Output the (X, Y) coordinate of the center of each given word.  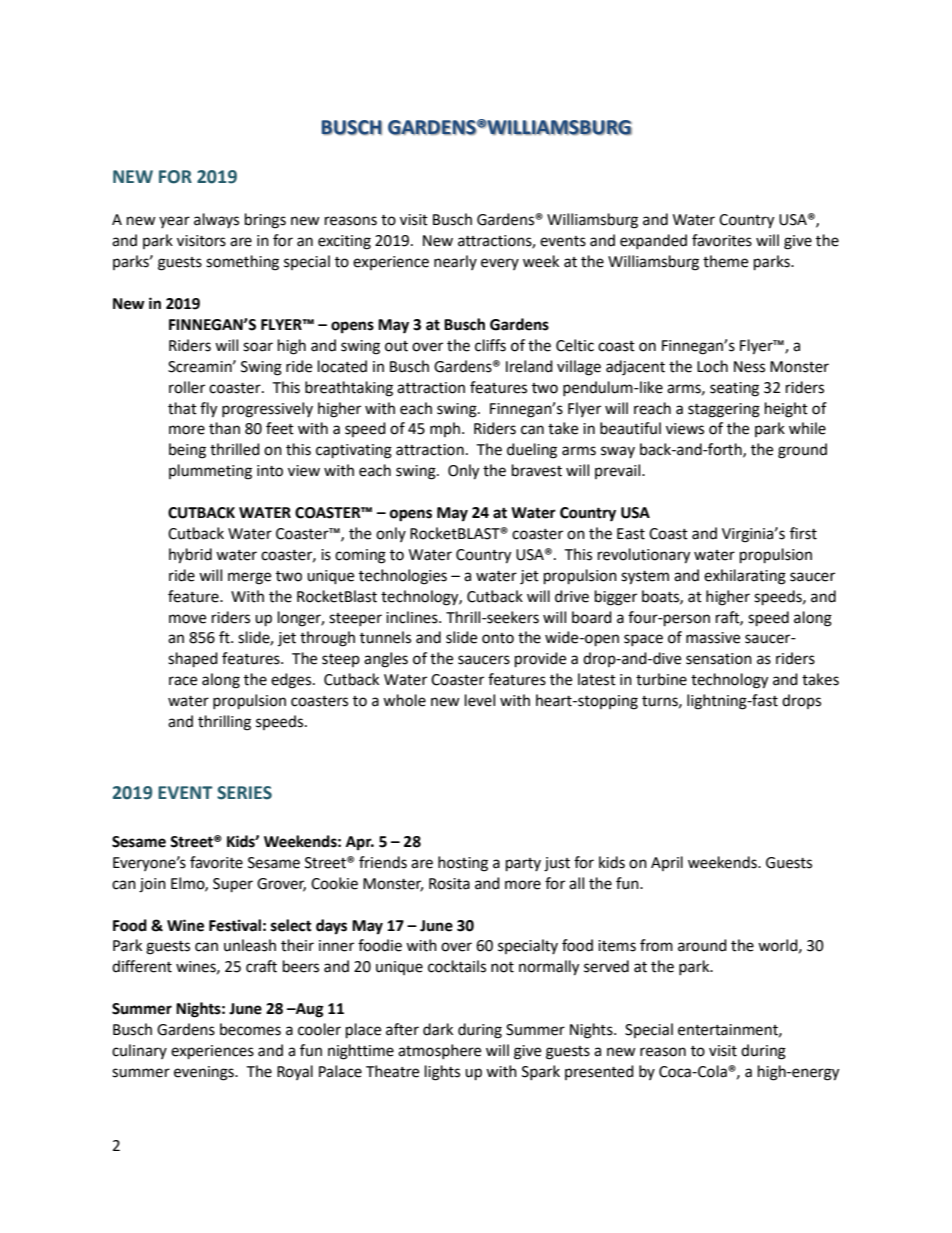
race (183, 681)
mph (445, 429)
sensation (719, 659)
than (224, 428)
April (667, 863)
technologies (403, 577)
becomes (250, 1029)
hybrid (190, 556)
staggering (724, 410)
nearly (455, 262)
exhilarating (745, 577)
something (242, 263)
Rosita (449, 884)
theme (725, 261)
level (480, 700)
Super (233, 885)
